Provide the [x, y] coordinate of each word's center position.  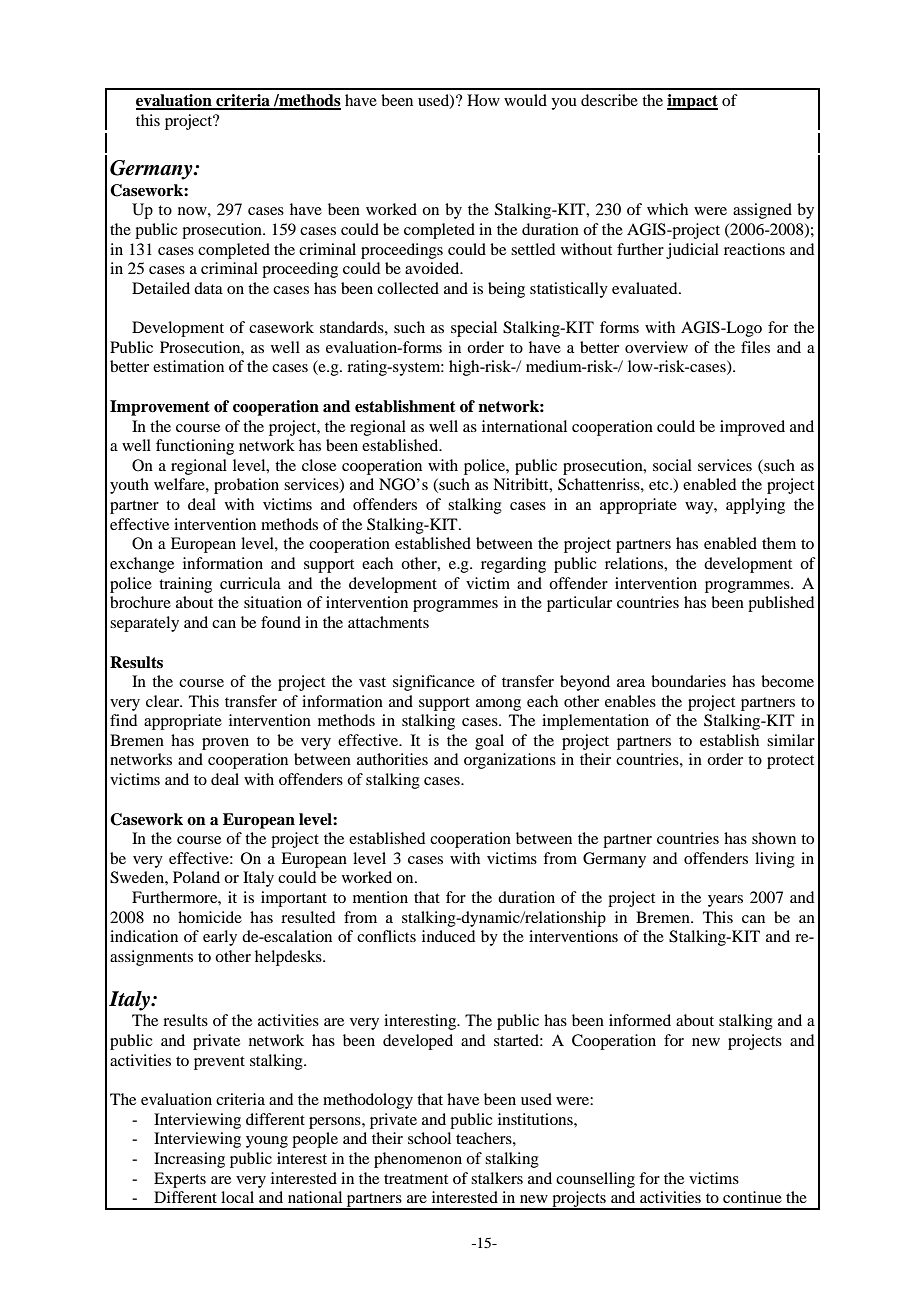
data [208, 288]
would [525, 100]
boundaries [688, 681]
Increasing [189, 1160]
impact [692, 102]
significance [434, 683]
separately [144, 624]
